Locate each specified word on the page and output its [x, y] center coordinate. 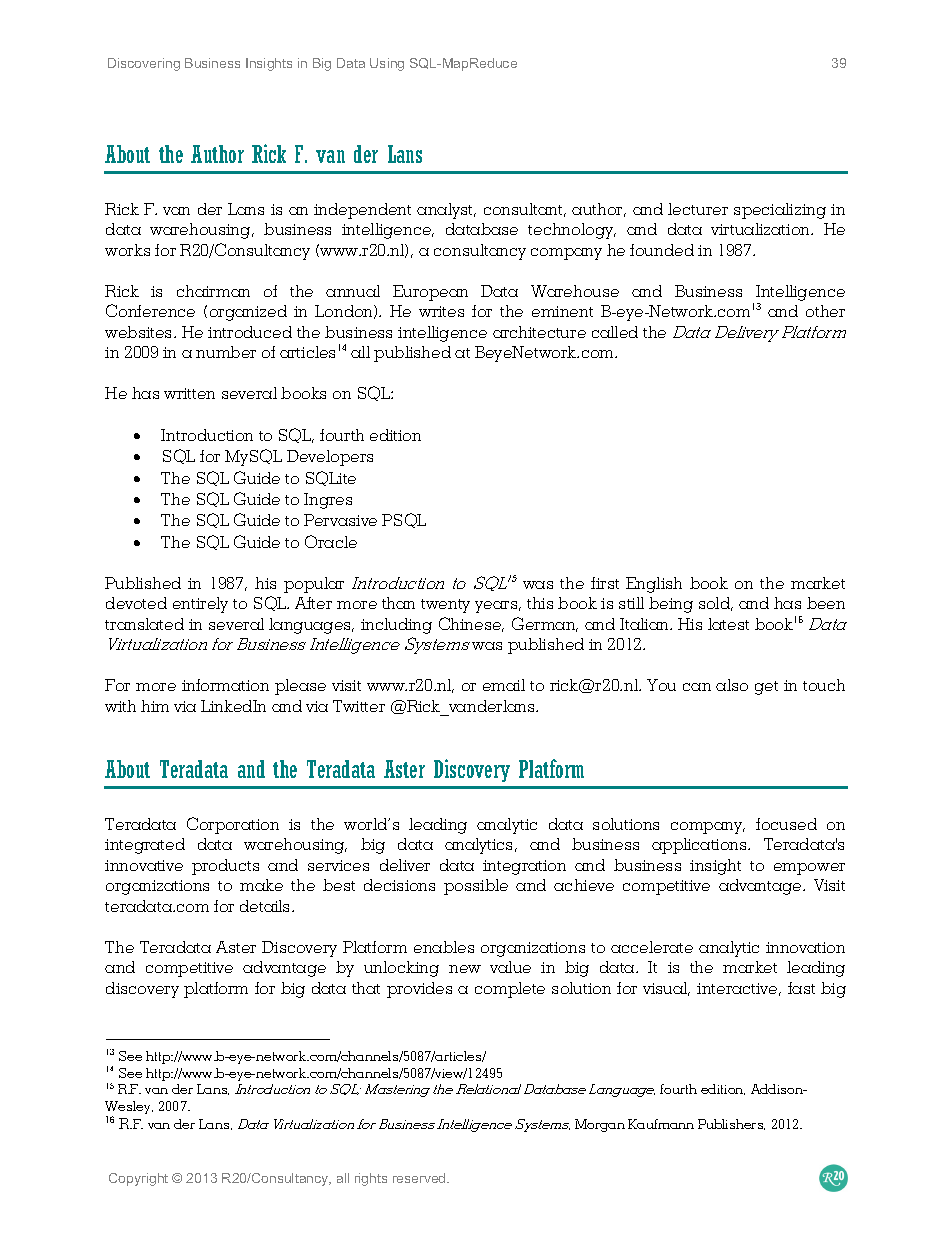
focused [786, 824]
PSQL [404, 520]
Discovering [144, 64]
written [189, 393]
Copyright [138, 1179]
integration [524, 867]
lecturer [698, 209]
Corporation [233, 825]
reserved [420, 1178]
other [825, 311]
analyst [446, 211]
